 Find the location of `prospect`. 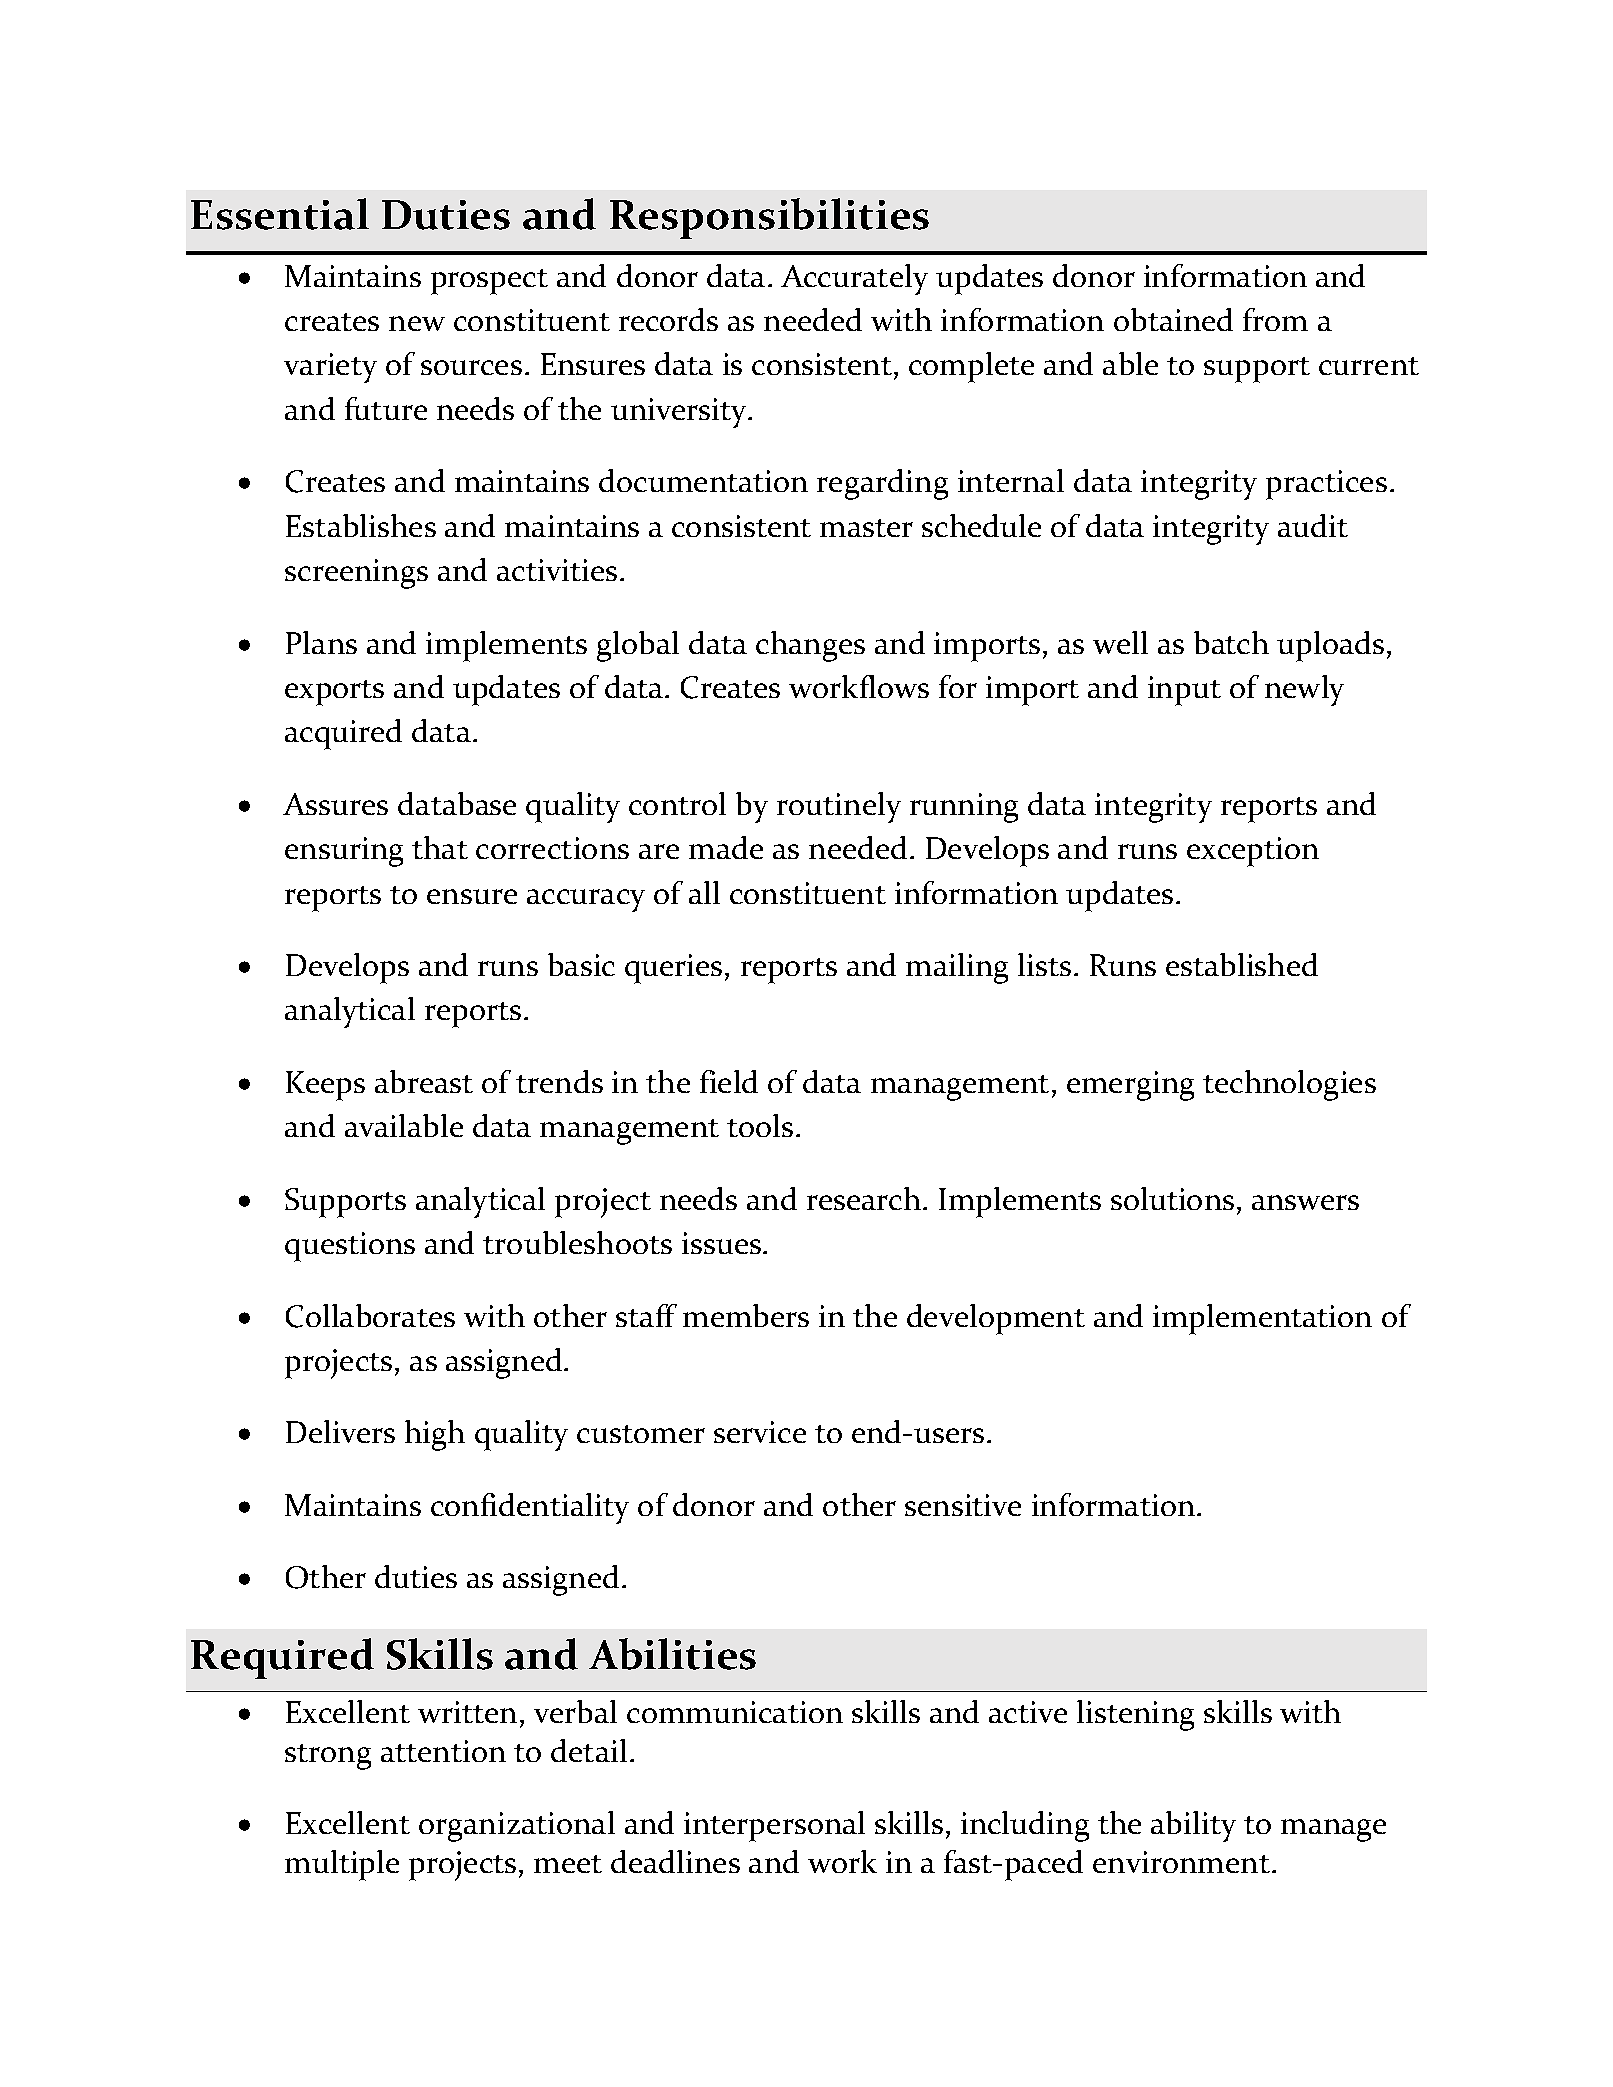

prospect is located at coordinates (489, 282).
